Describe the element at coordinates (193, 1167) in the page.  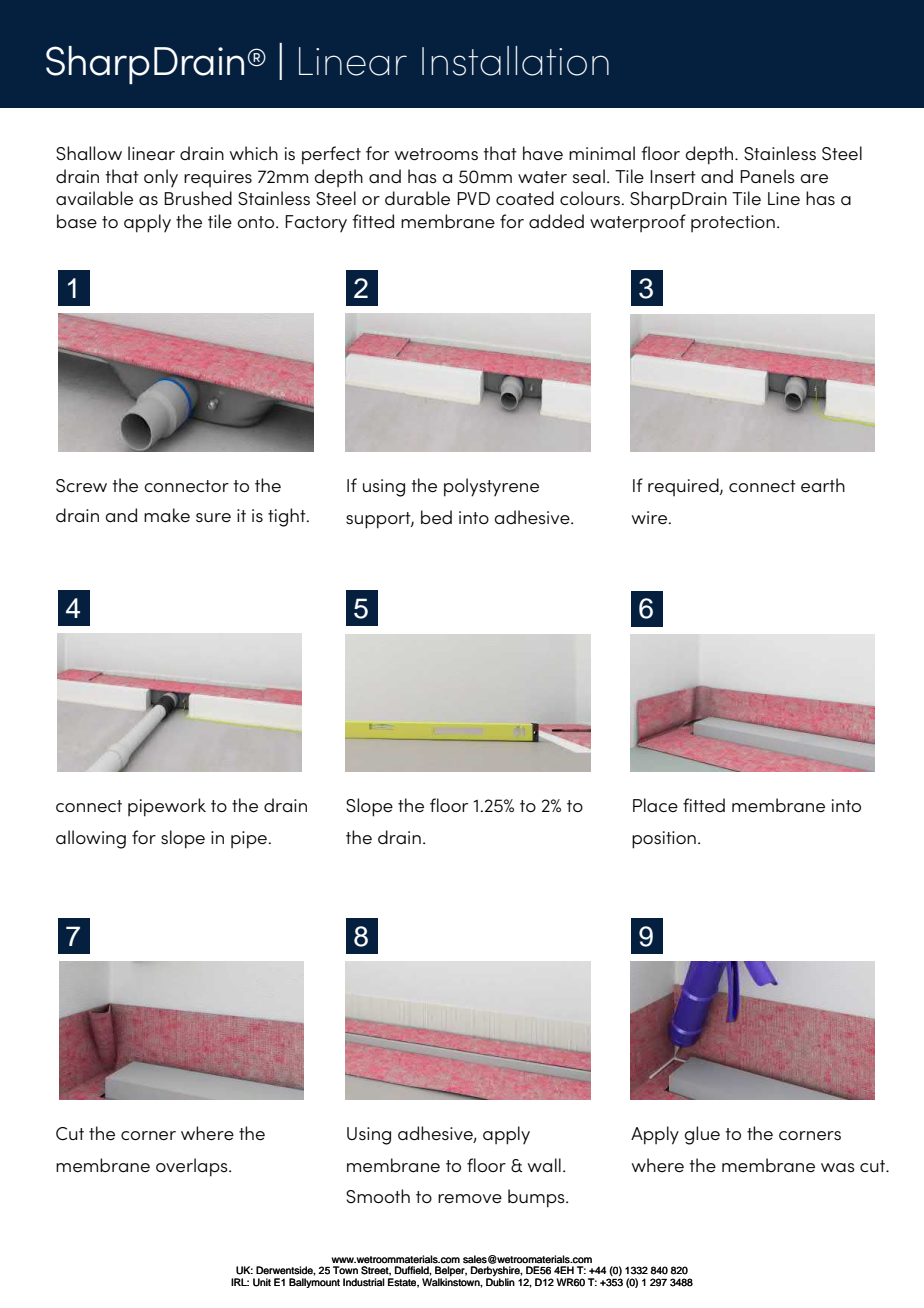
I see `overlaps` at that location.
